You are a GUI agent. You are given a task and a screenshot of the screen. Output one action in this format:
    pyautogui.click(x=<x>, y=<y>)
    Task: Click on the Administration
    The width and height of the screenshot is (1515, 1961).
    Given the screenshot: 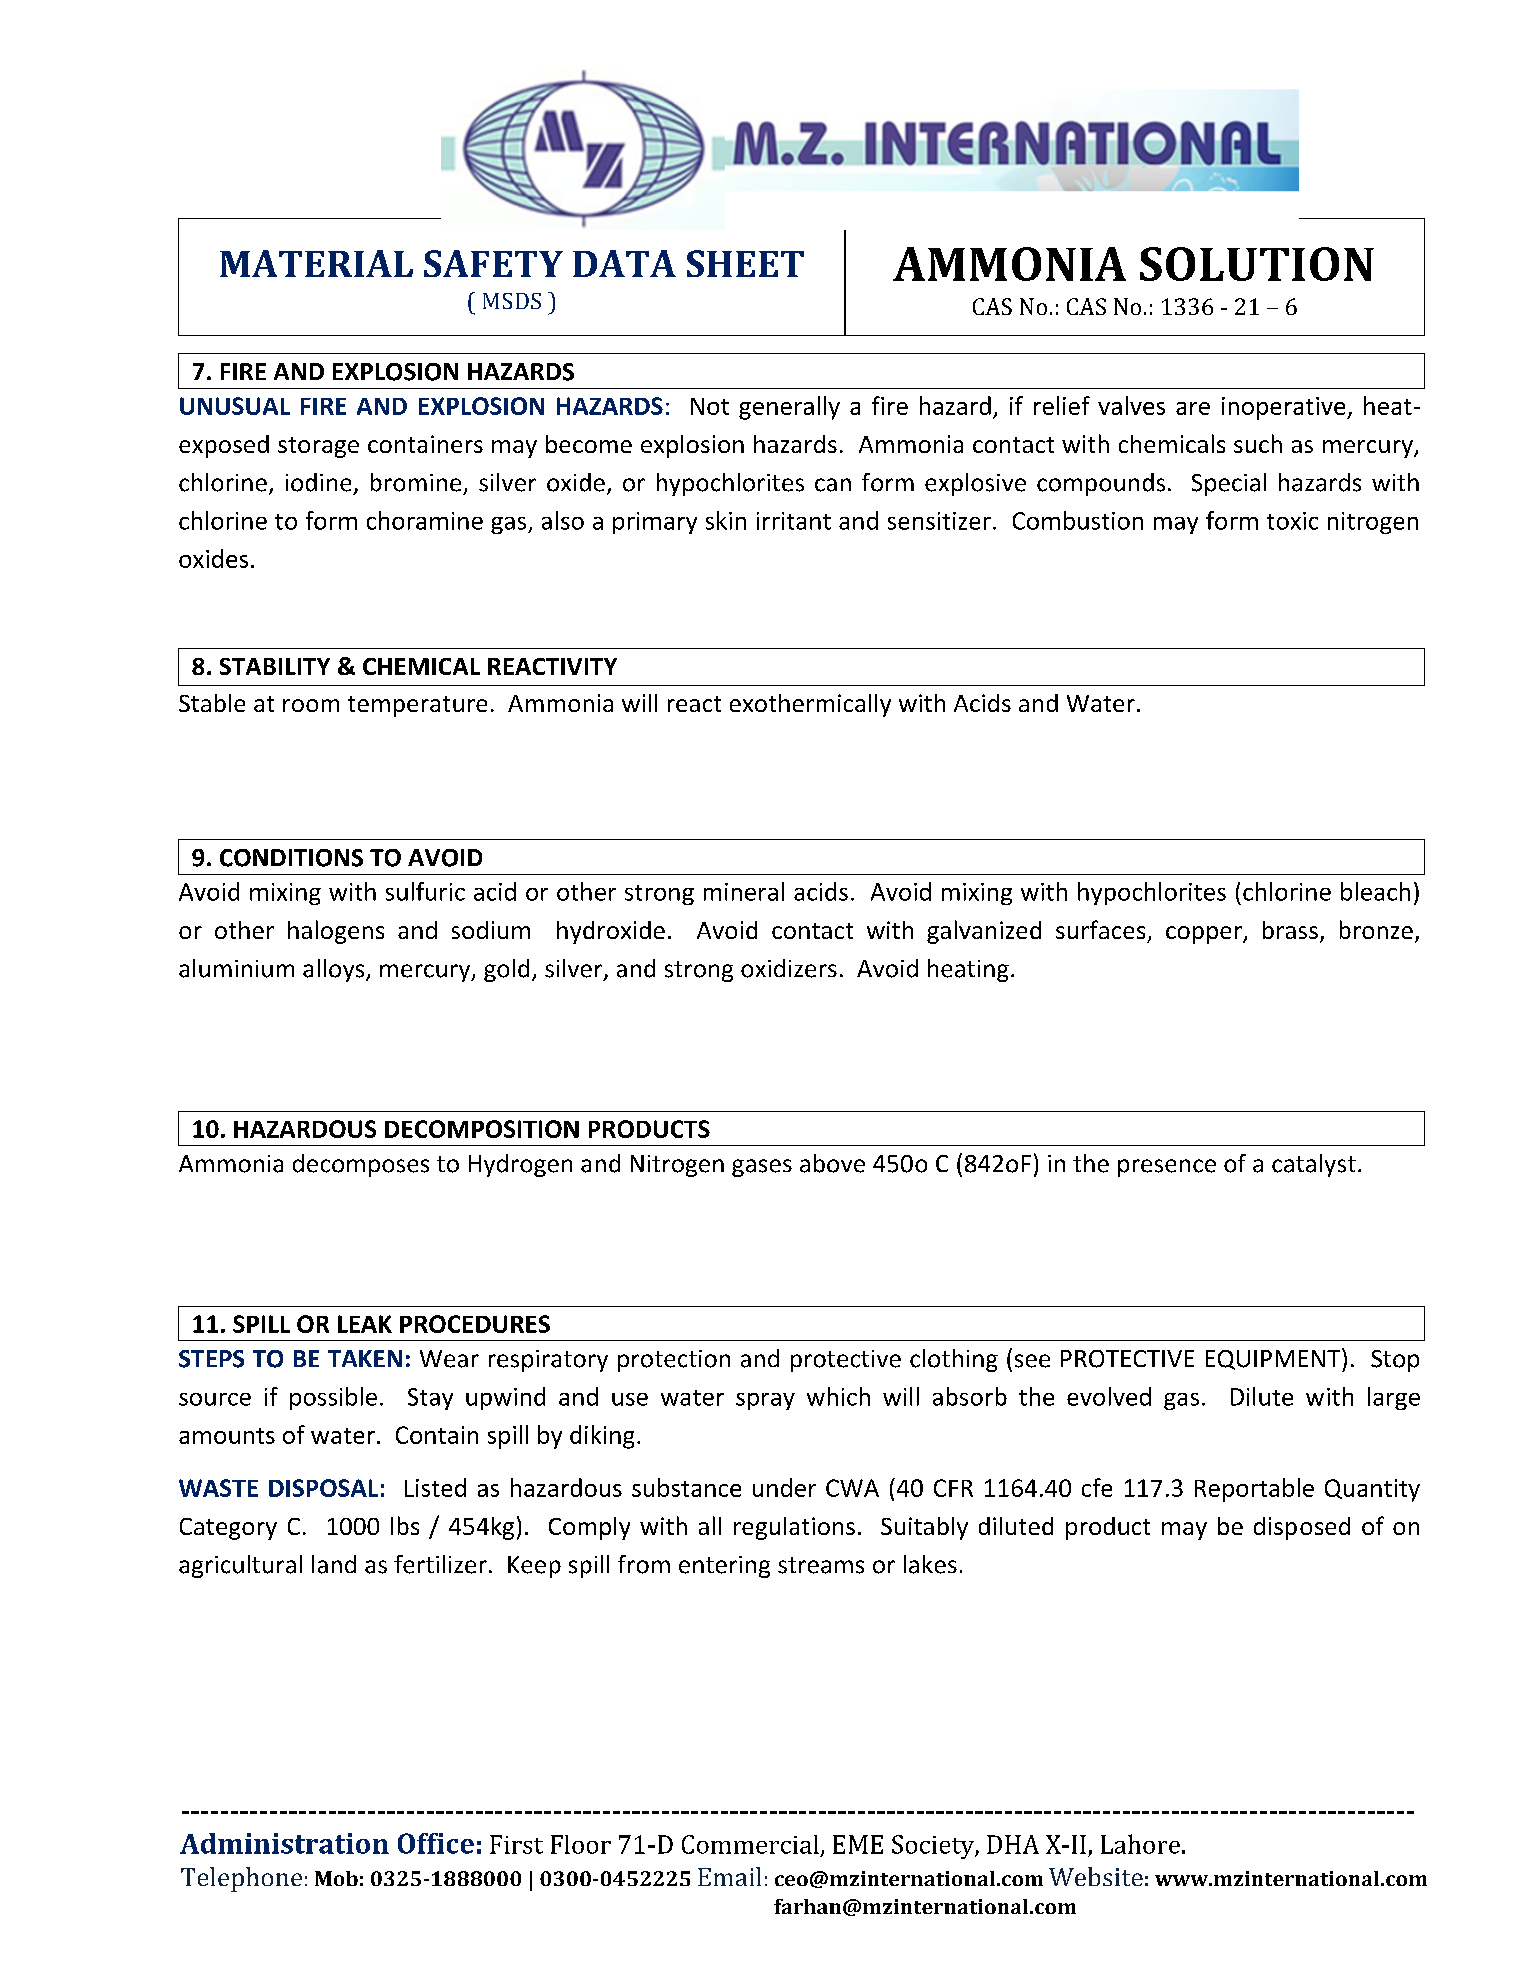 What is the action you would take?
    pyautogui.click(x=284, y=1843)
